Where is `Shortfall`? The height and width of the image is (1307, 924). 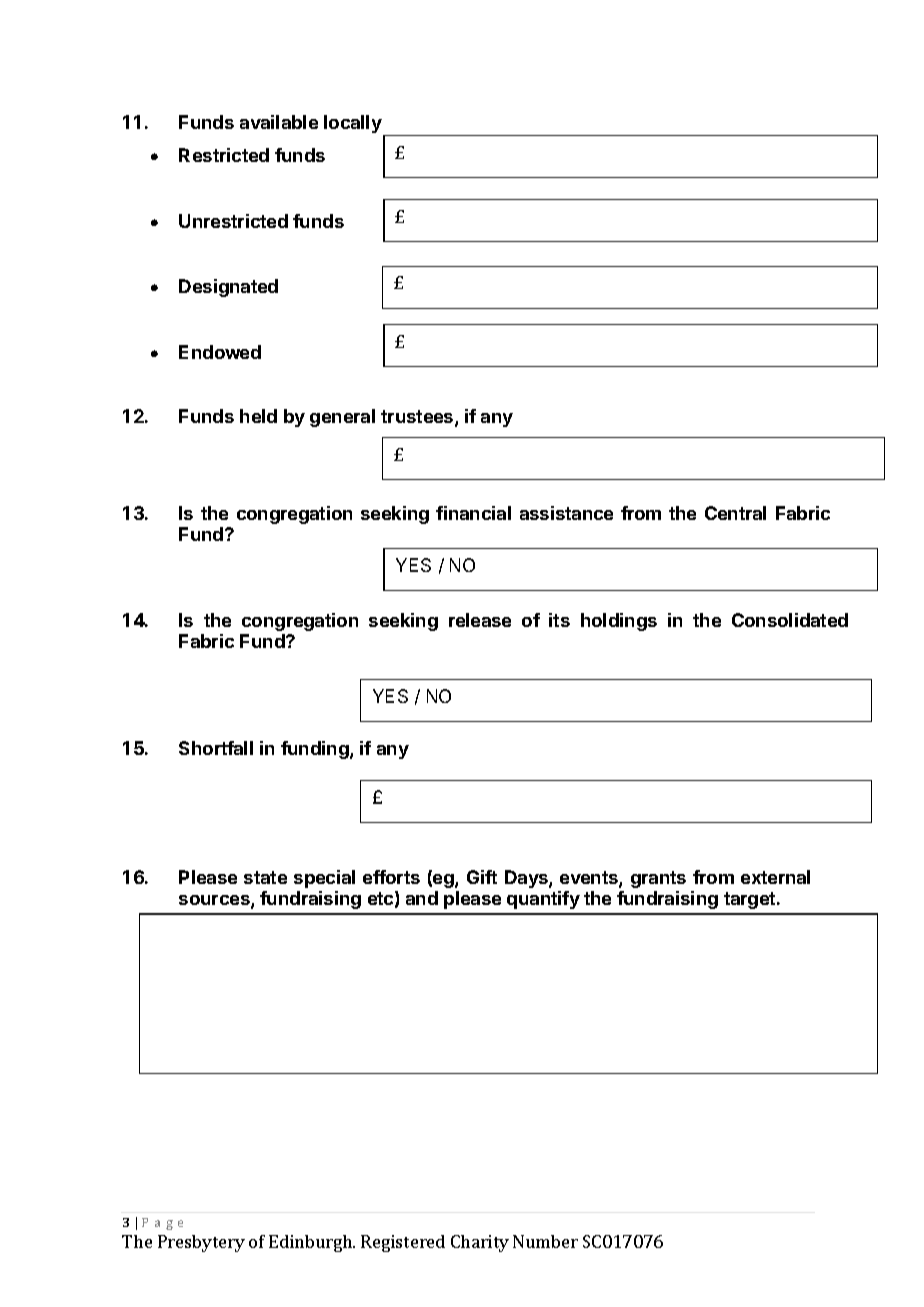 Shortfall is located at coordinates (216, 748).
